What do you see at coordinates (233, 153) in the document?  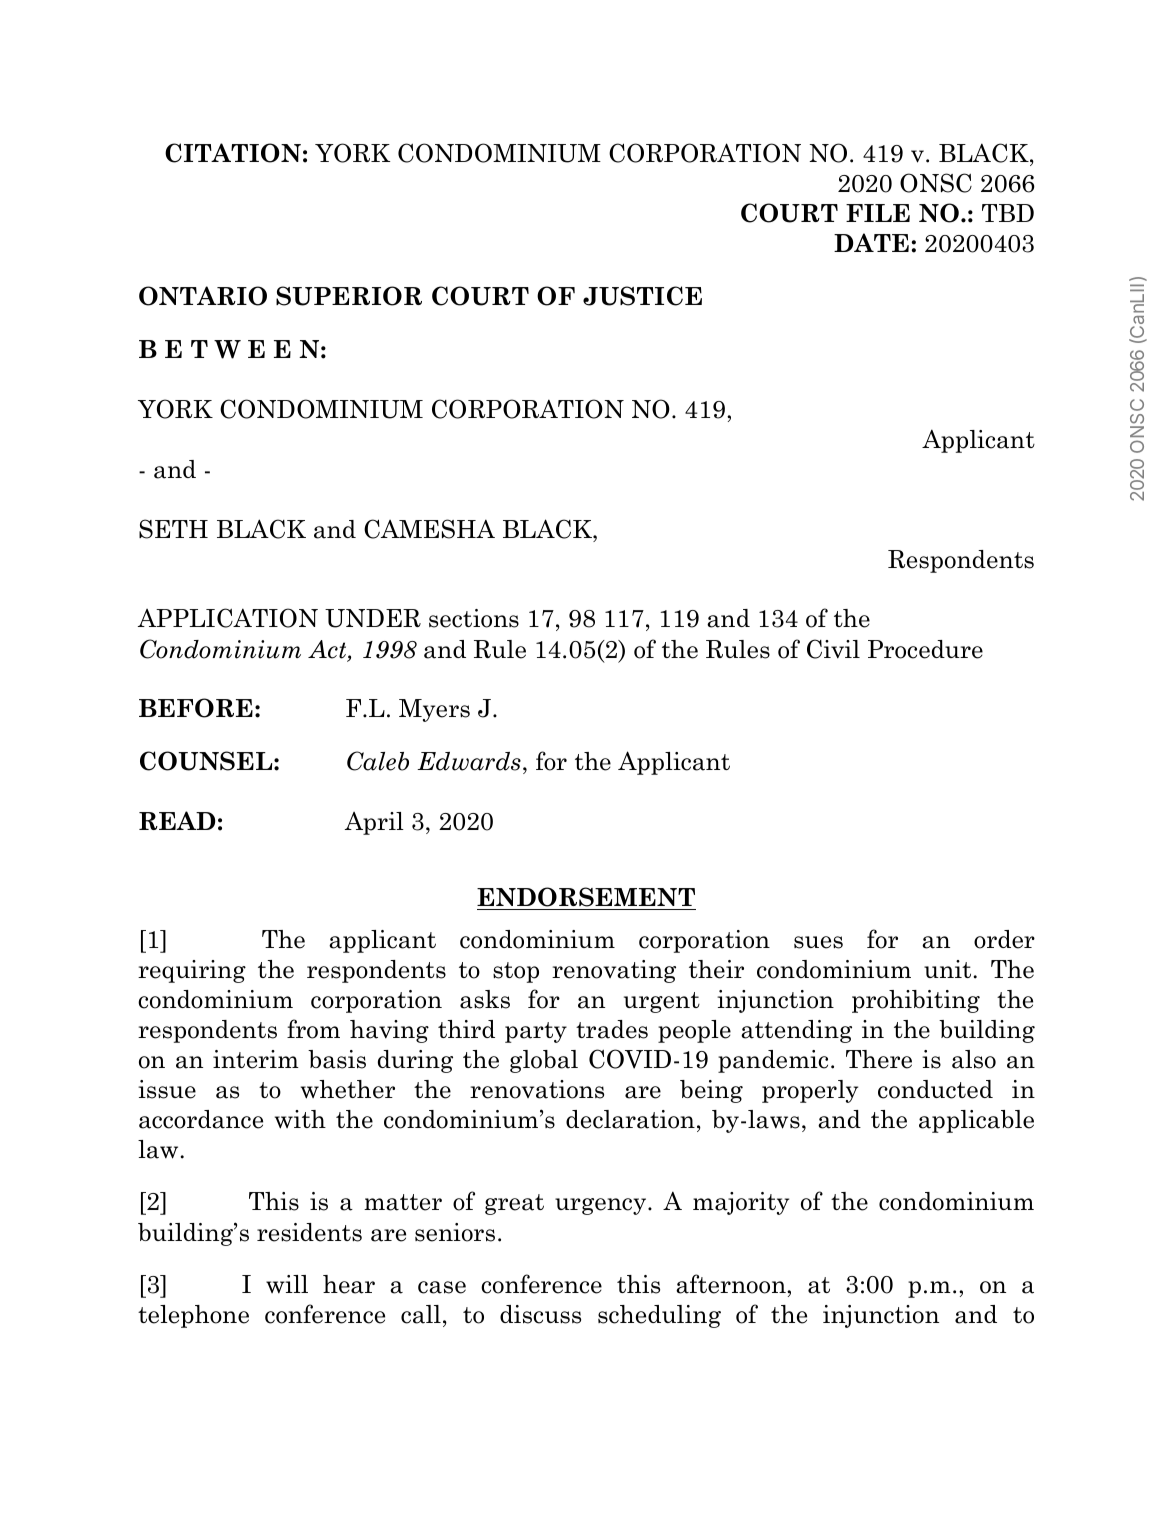 I see `CITATION` at bounding box center [233, 153].
